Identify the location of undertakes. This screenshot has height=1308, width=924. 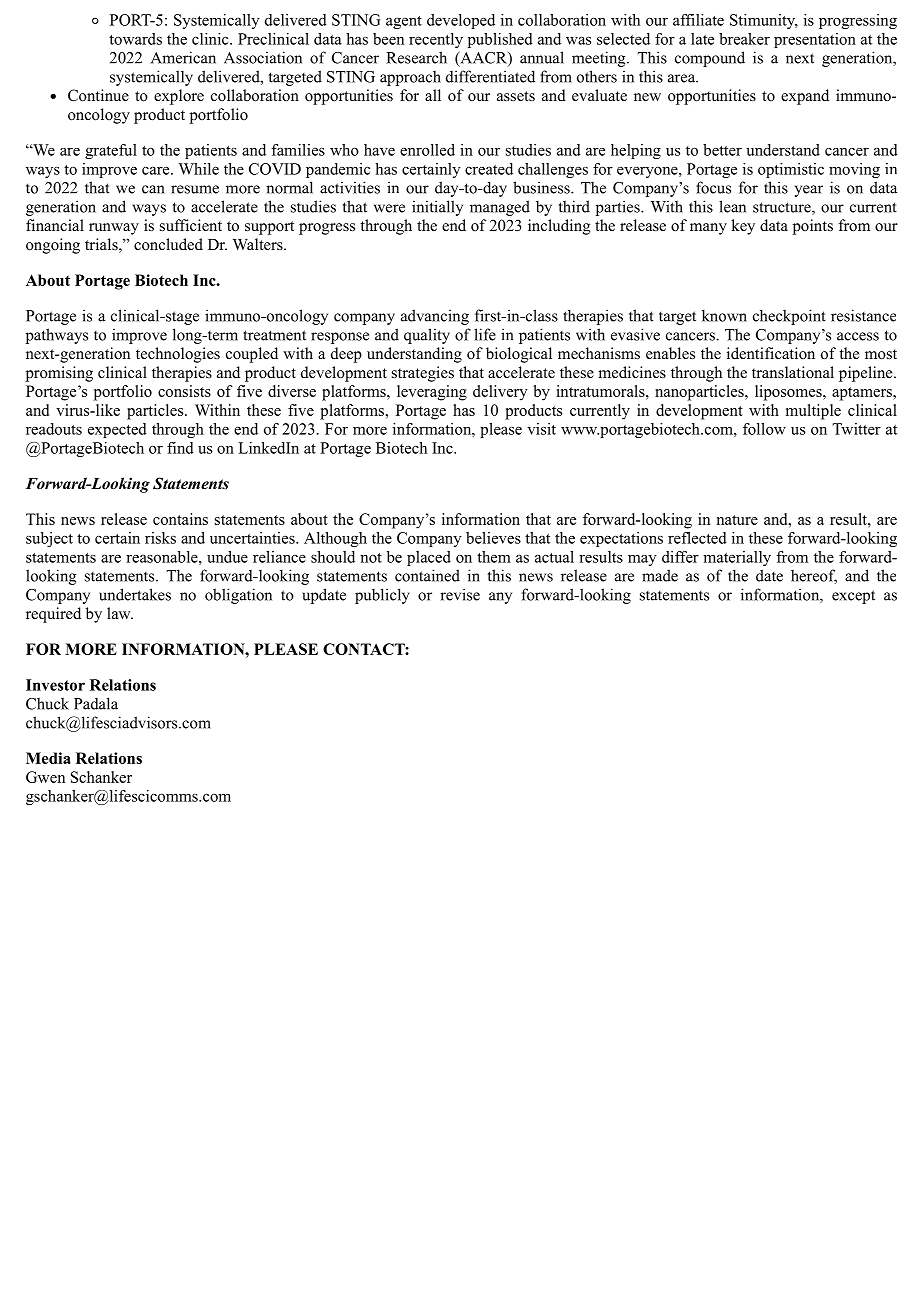
(135, 594).
